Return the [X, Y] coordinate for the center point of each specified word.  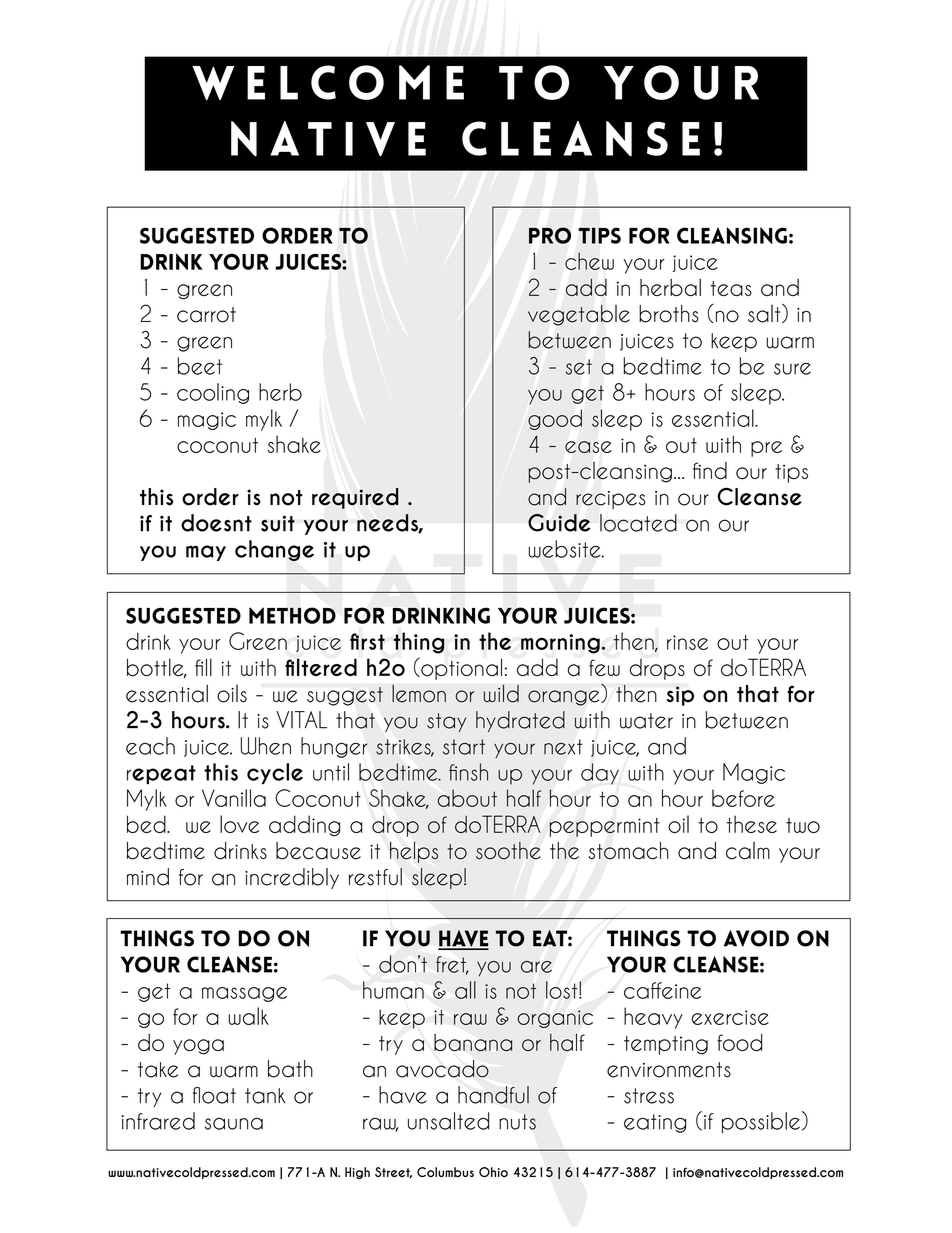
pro [550, 235]
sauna [234, 1124]
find [710, 471]
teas [731, 288]
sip [680, 696]
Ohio [493, 1172]
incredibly [292, 878]
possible [761, 1123]
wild [501, 693]
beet [200, 366]
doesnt [216, 523]
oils [232, 694]
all [465, 990]
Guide [559, 523]
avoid [756, 938]
